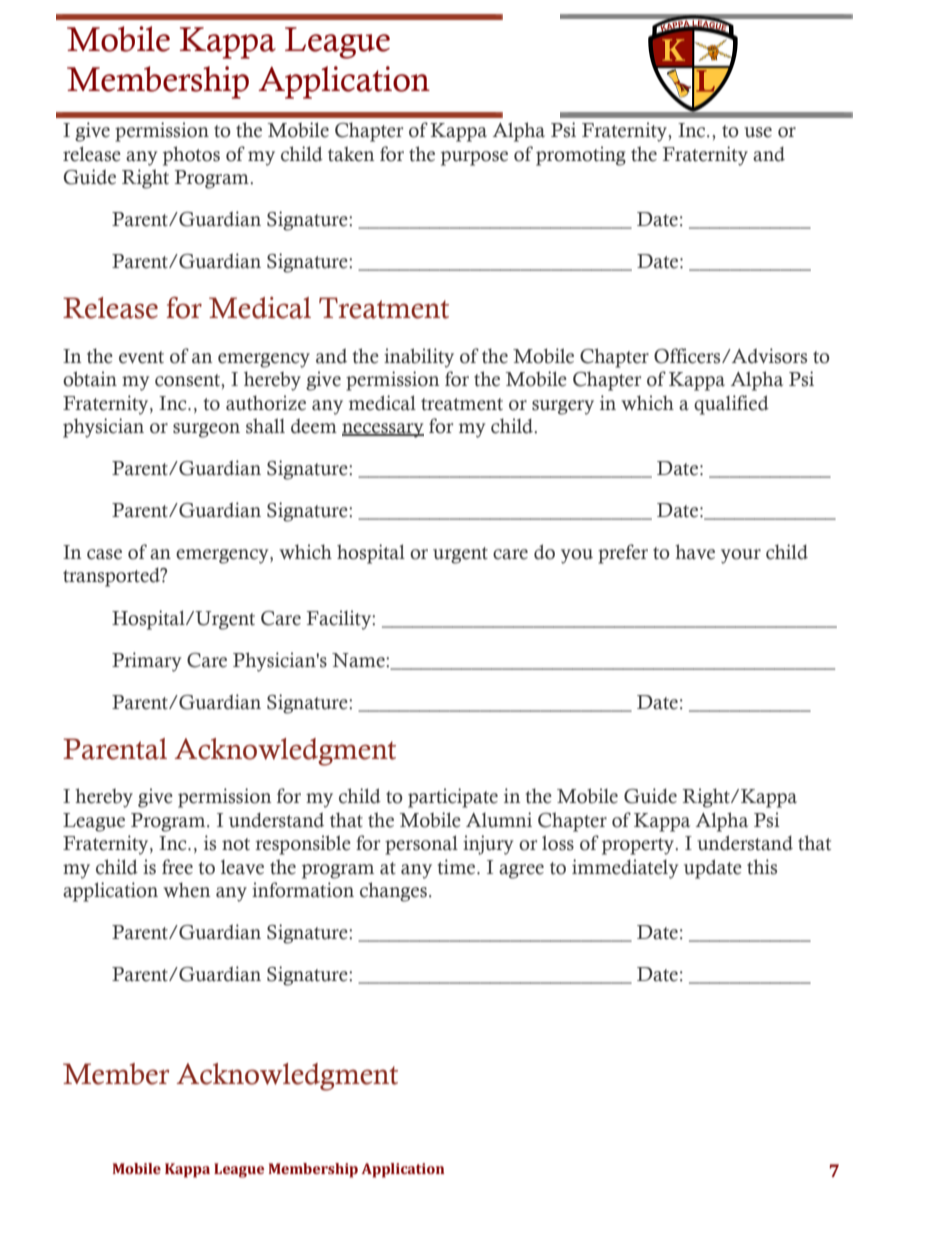 The image size is (952, 1233). I want to click on immediately, so click(625, 869).
